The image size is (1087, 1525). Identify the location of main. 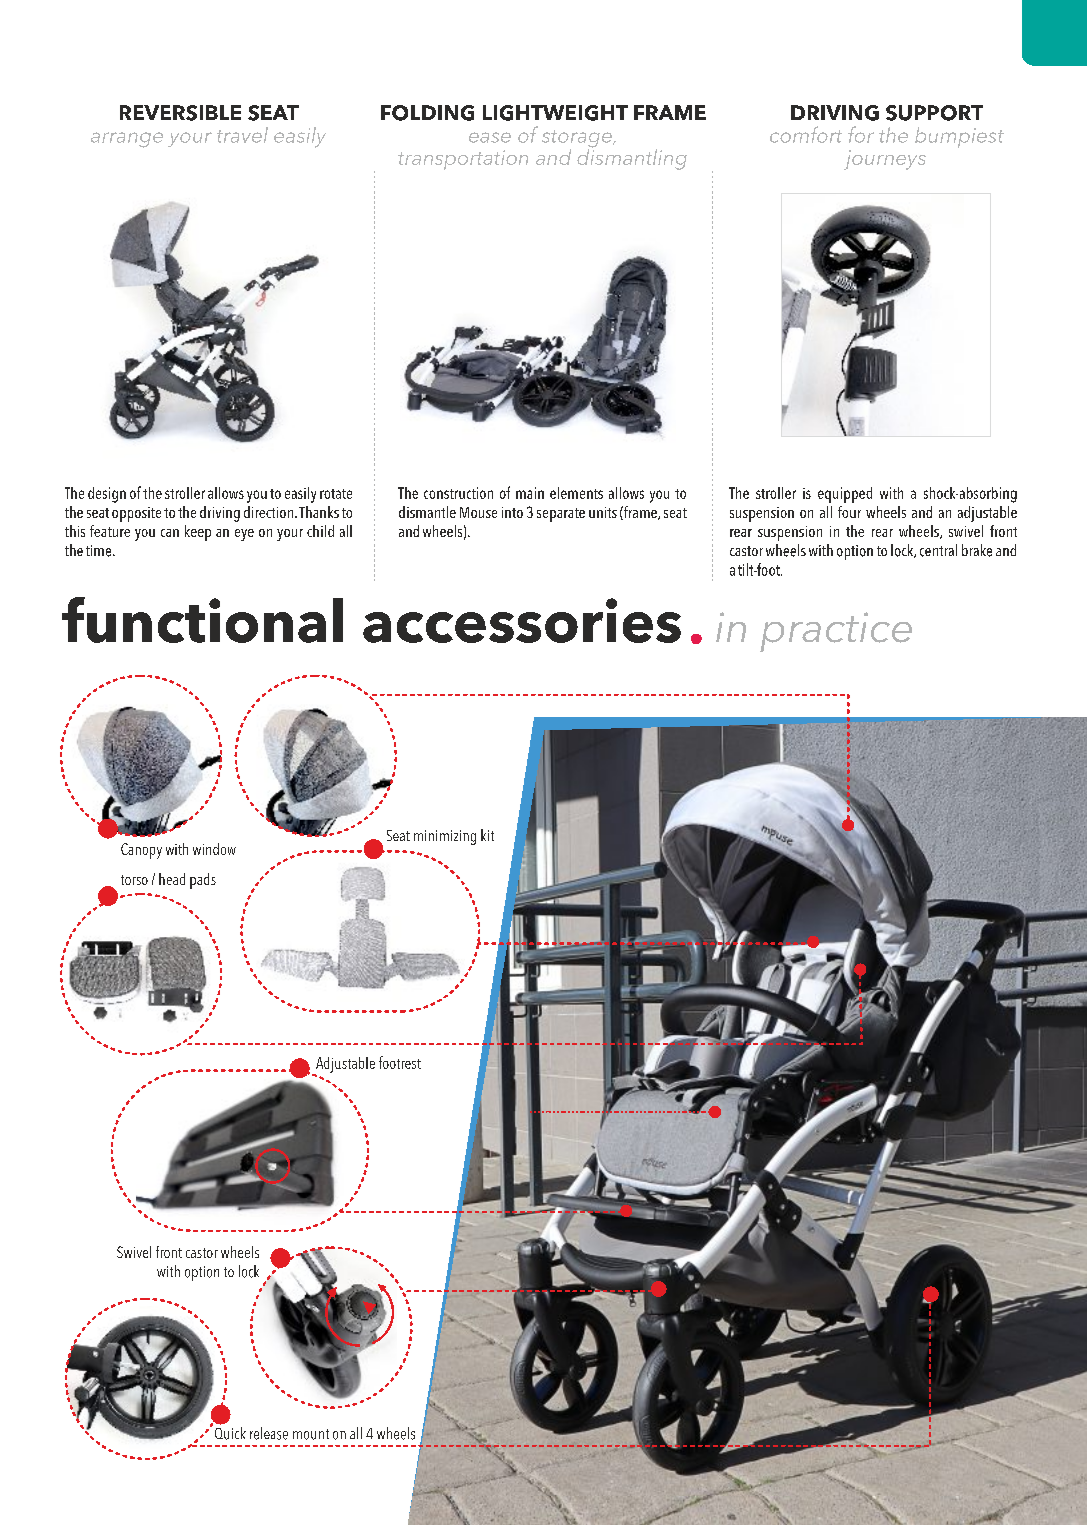
(530, 493).
